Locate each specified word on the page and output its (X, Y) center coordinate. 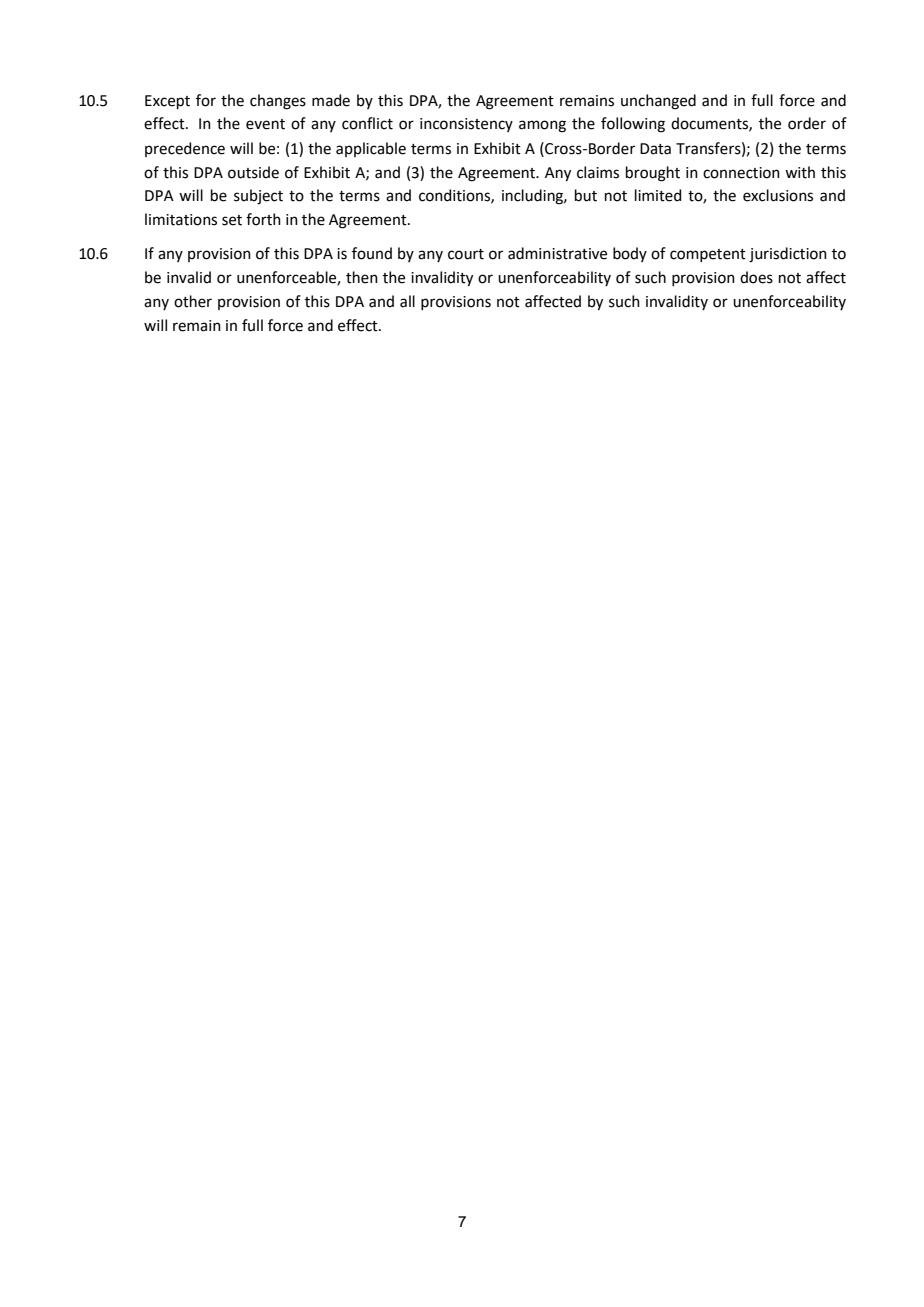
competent (708, 255)
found (372, 253)
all (407, 301)
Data (655, 149)
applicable (371, 149)
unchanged (658, 102)
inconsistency (466, 125)
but (586, 195)
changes (278, 102)
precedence (185, 149)
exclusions (778, 195)
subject (258, 197)
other (193, 301)
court (466, 254)
